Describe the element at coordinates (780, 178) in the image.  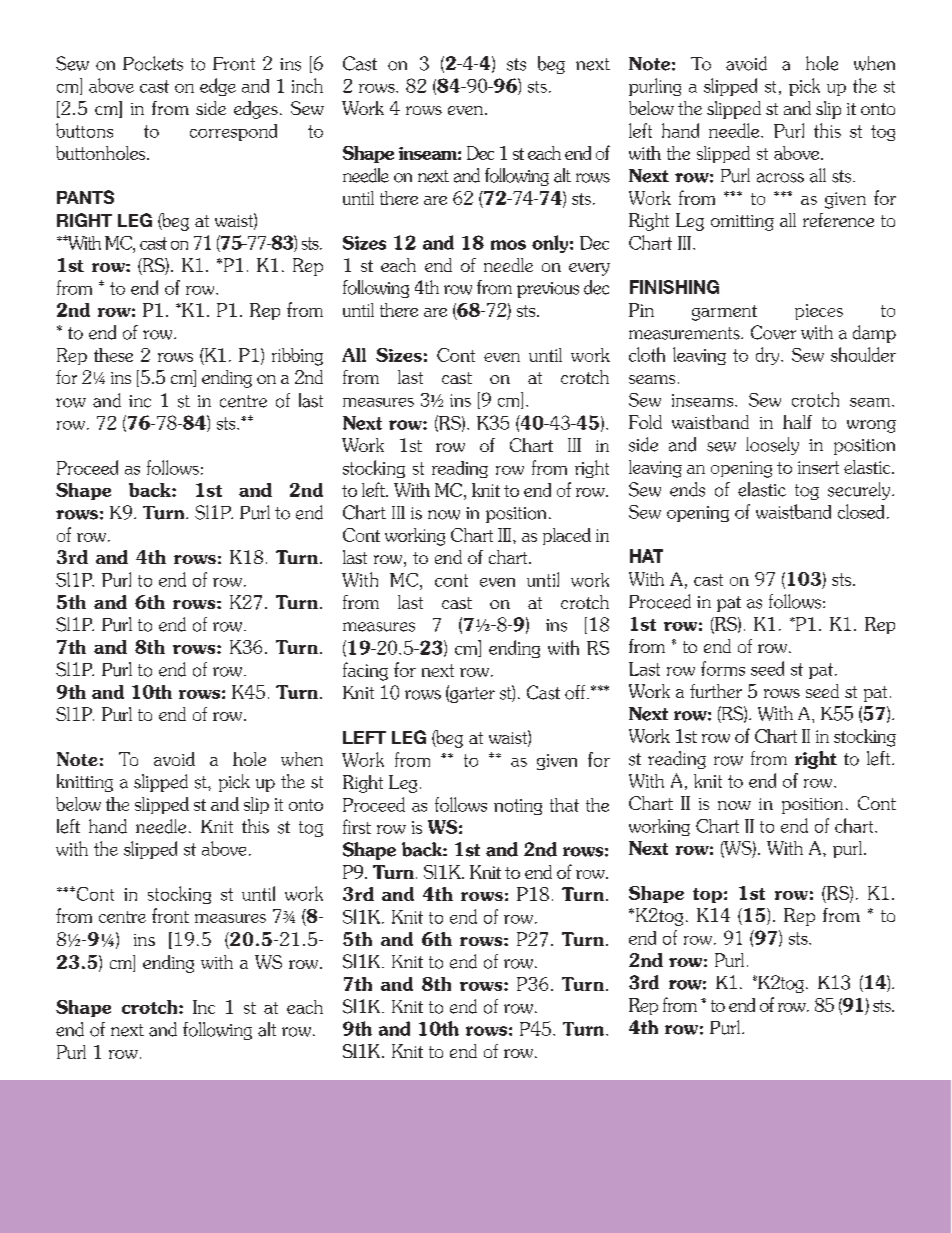
I see `across` at that location.
